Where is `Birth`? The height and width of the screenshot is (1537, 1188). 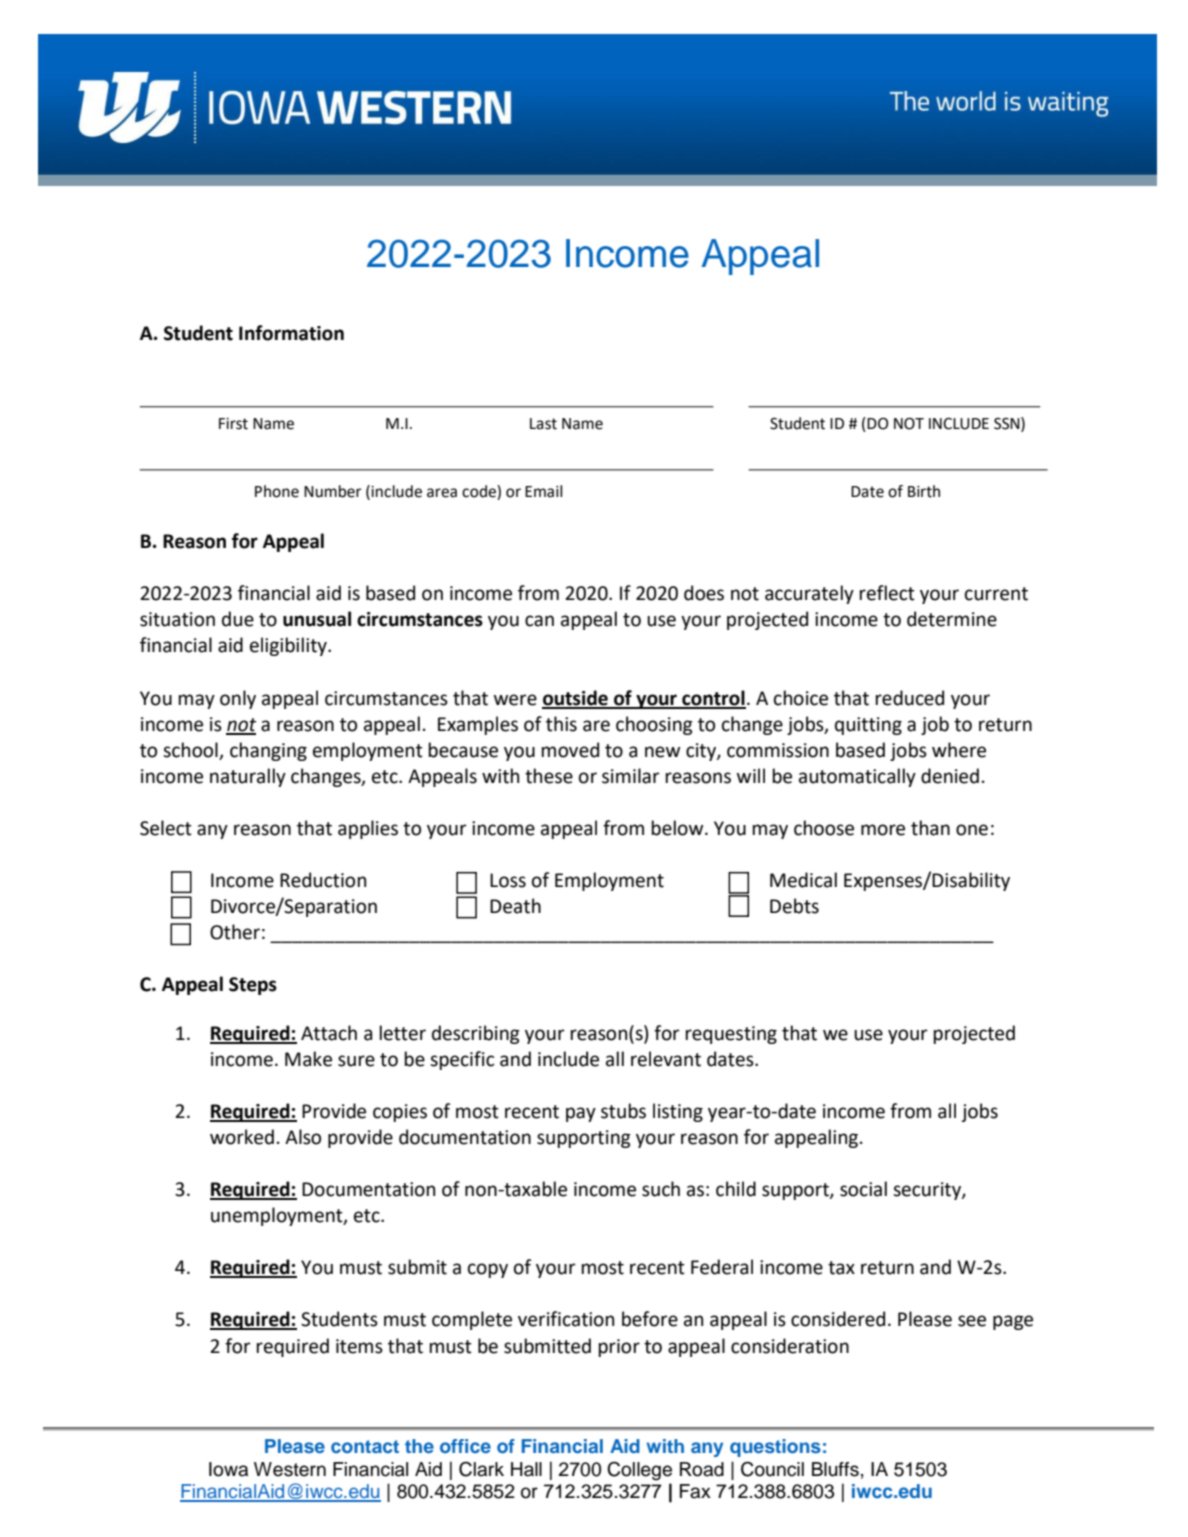 Birth is located at coordinates (924, 491).
